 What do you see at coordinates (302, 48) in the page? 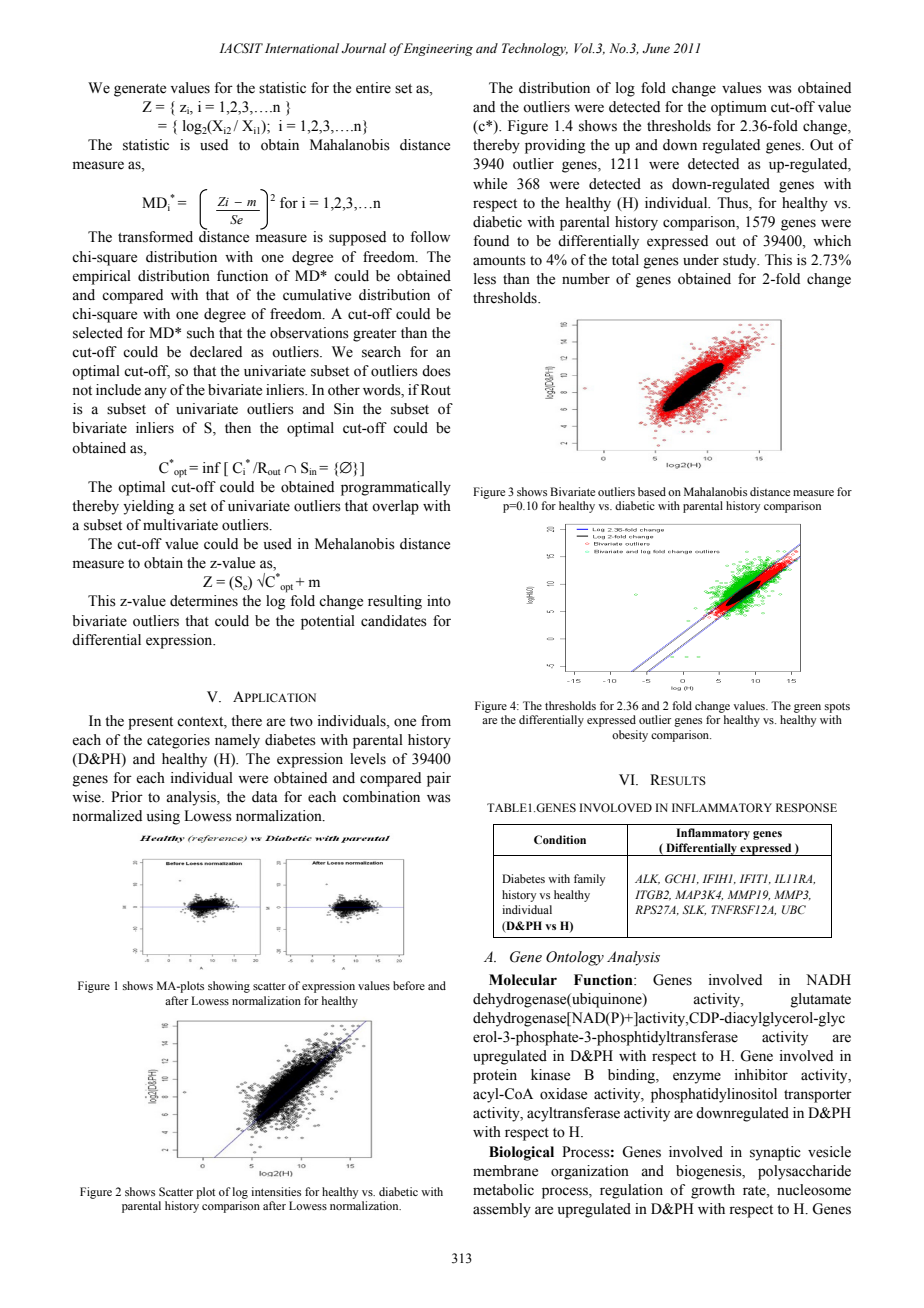
I see `International` at bounding box center [302, 48].
